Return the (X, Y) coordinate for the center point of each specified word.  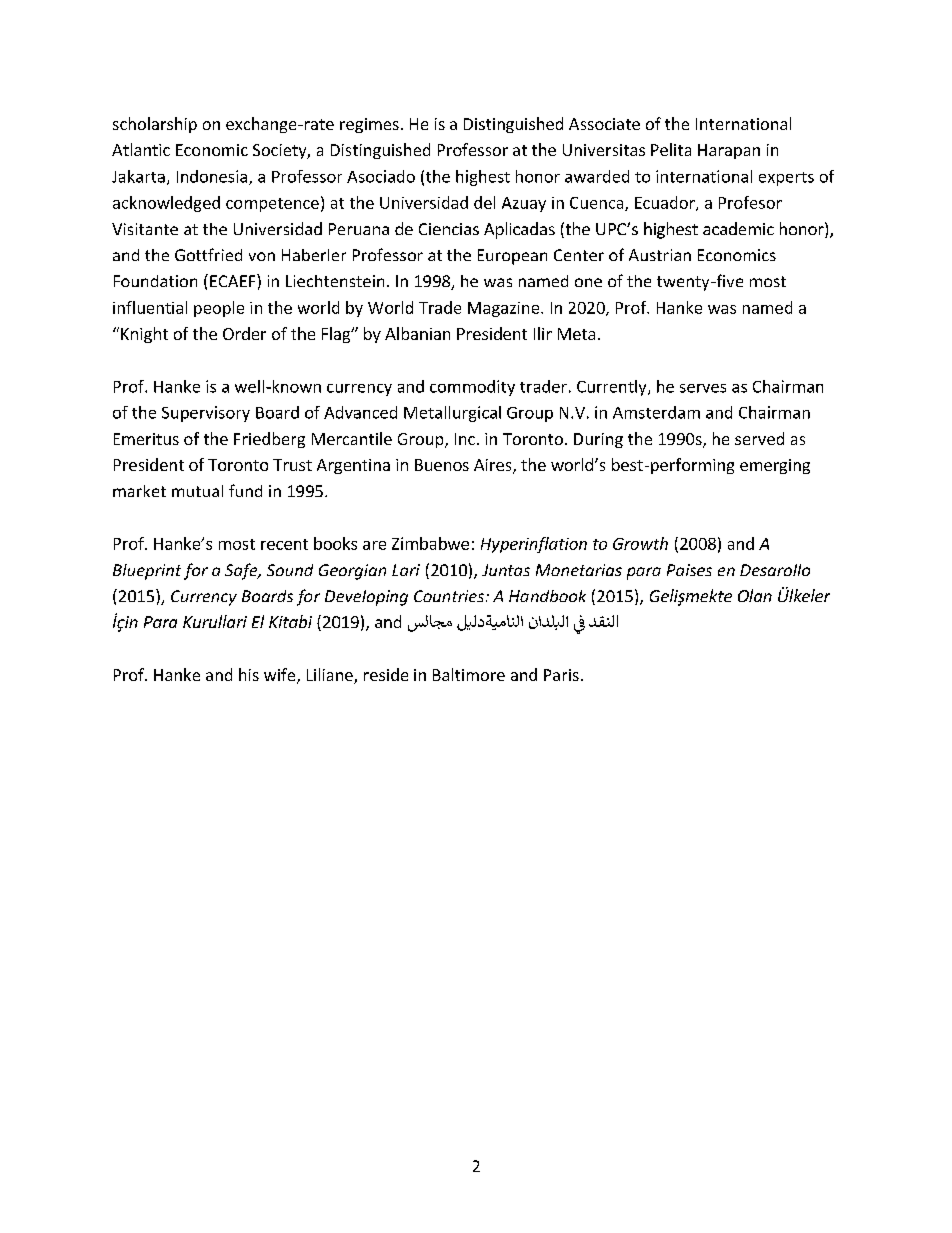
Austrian (660, 255)
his (249, 674)
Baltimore (469, 674)
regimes (369, 125)
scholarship (155, 125)
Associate (604, 124)
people (219, 309)
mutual (197, 491)
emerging (775, 466)
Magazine (505, 309)
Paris (561, 675)
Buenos (442, 465)
